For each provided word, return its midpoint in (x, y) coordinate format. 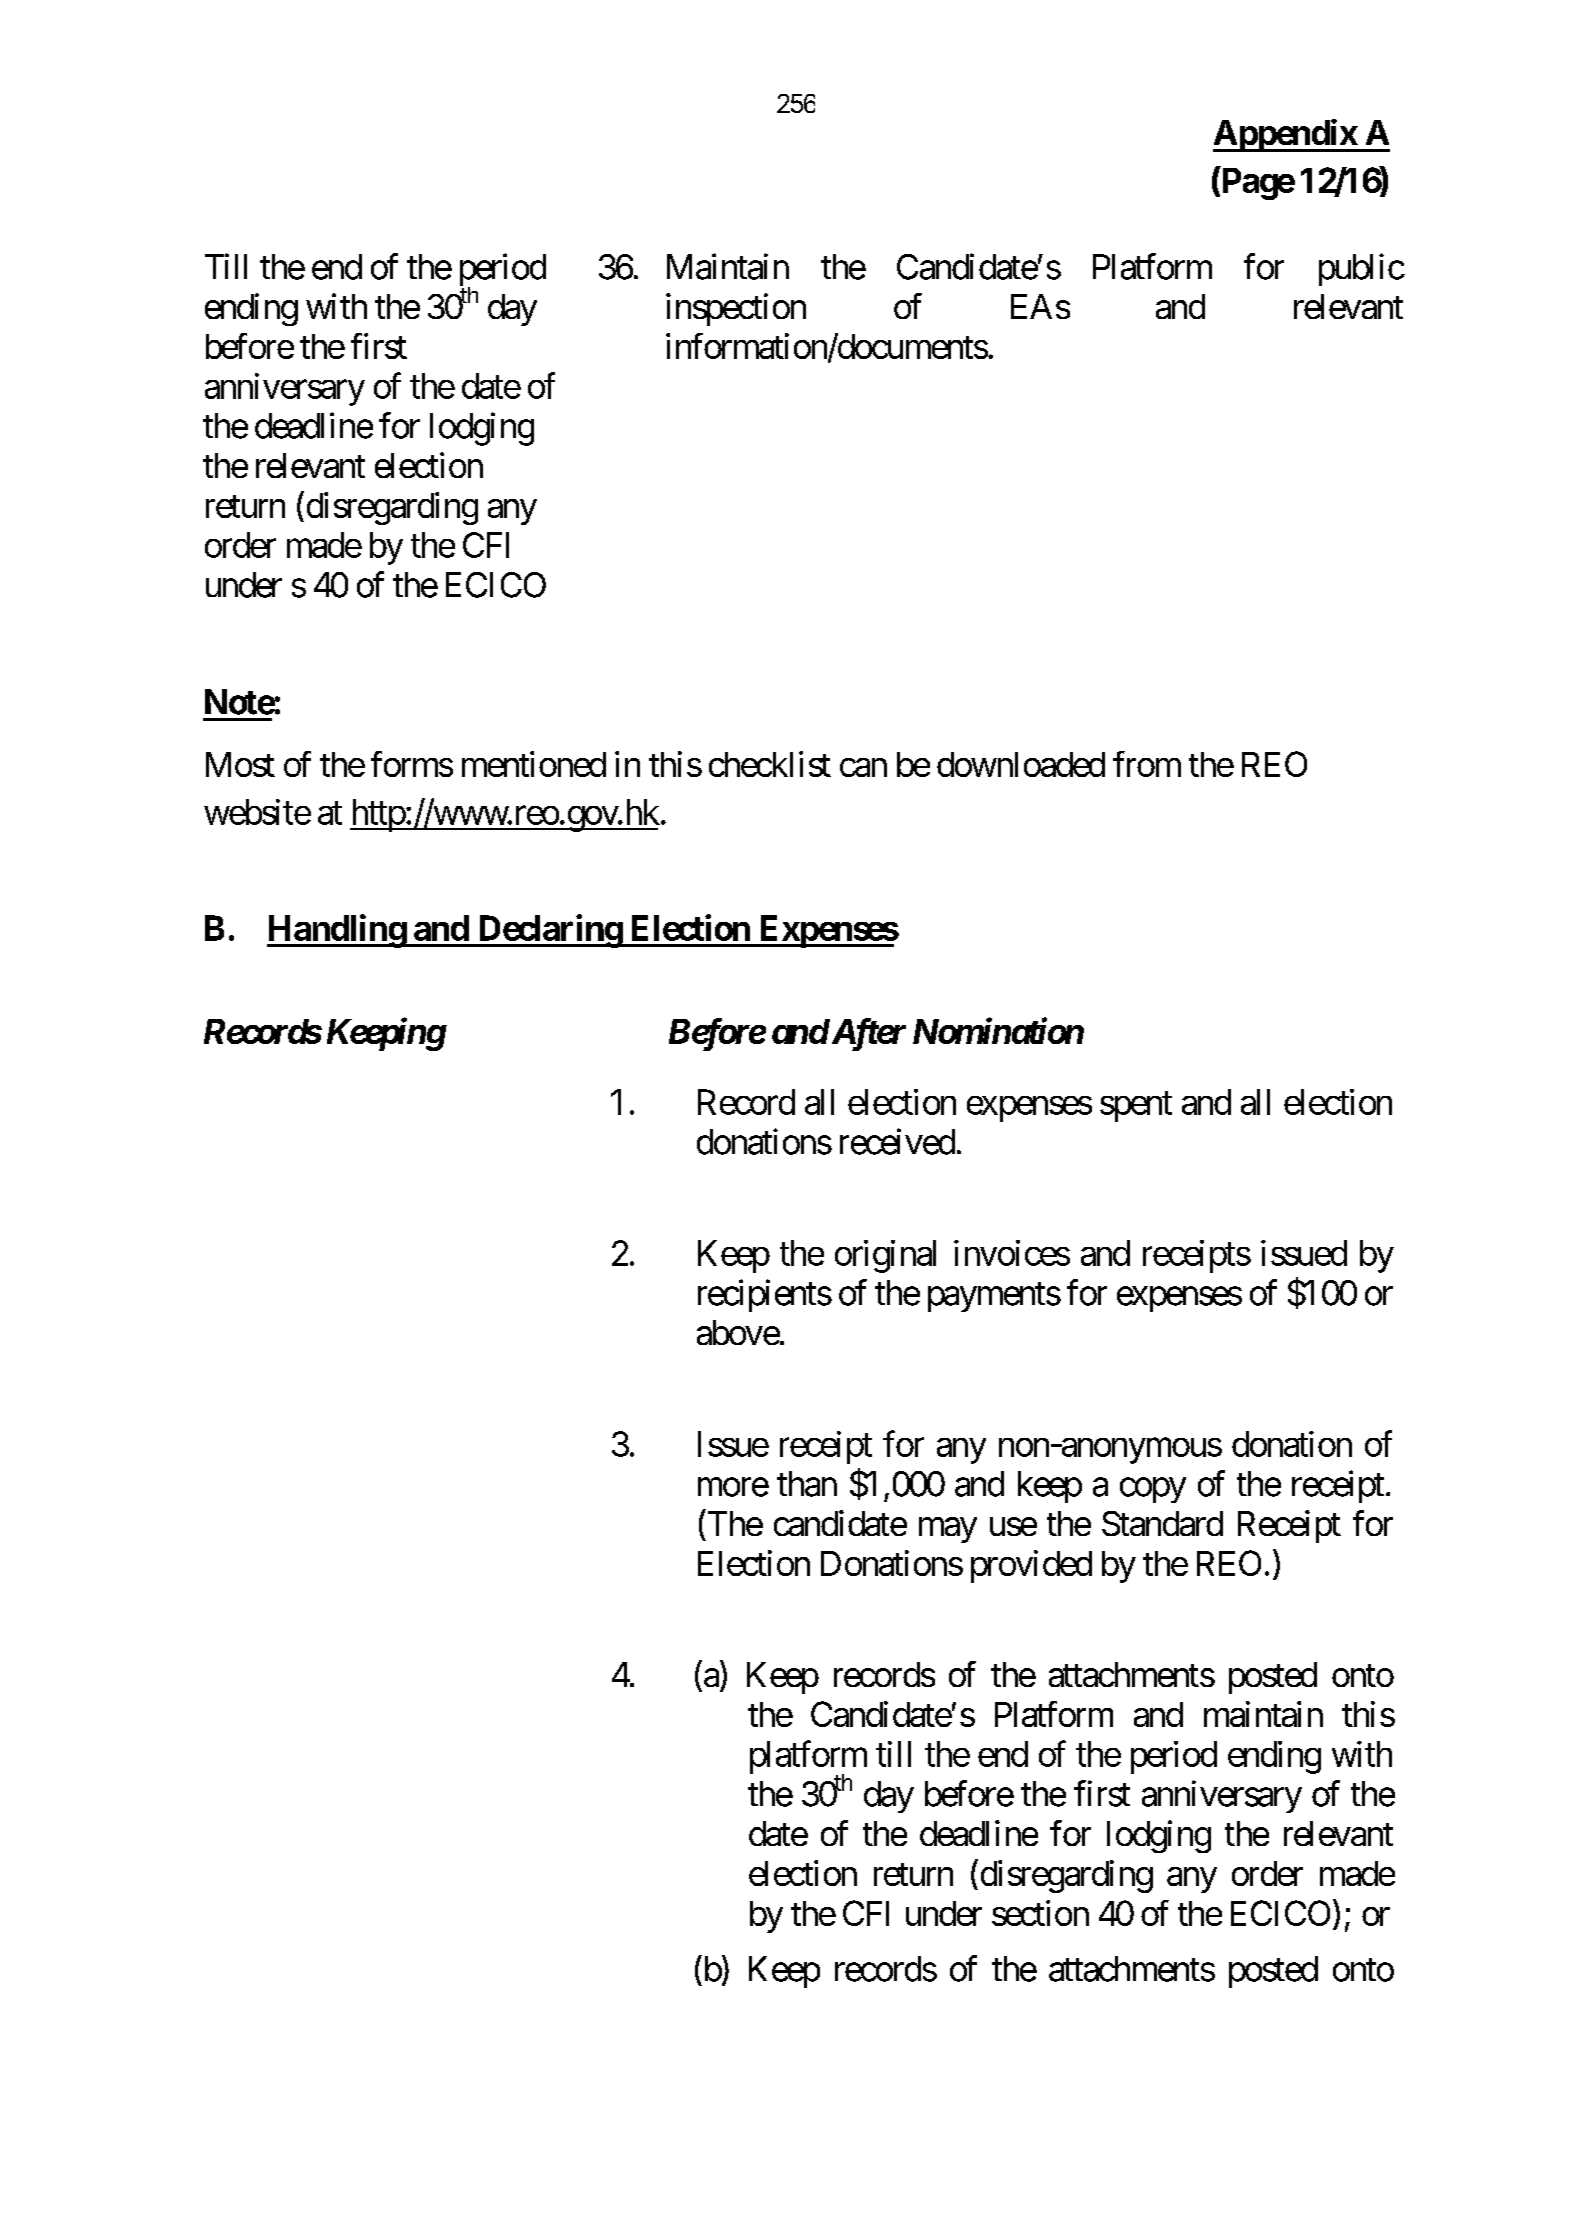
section (1040, 1913)
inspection (736, 309)
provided (1031, 1566)
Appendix (1285, 135)
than (807, 1484)
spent (1136, 1107)
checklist (770, 764)
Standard (1162, 1523)
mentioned (534, 764)
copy (1153, 1490)
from (1147, 764)
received (897, 1141)
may (948, 1530)
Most (240, 764)
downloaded (1021, 764)
